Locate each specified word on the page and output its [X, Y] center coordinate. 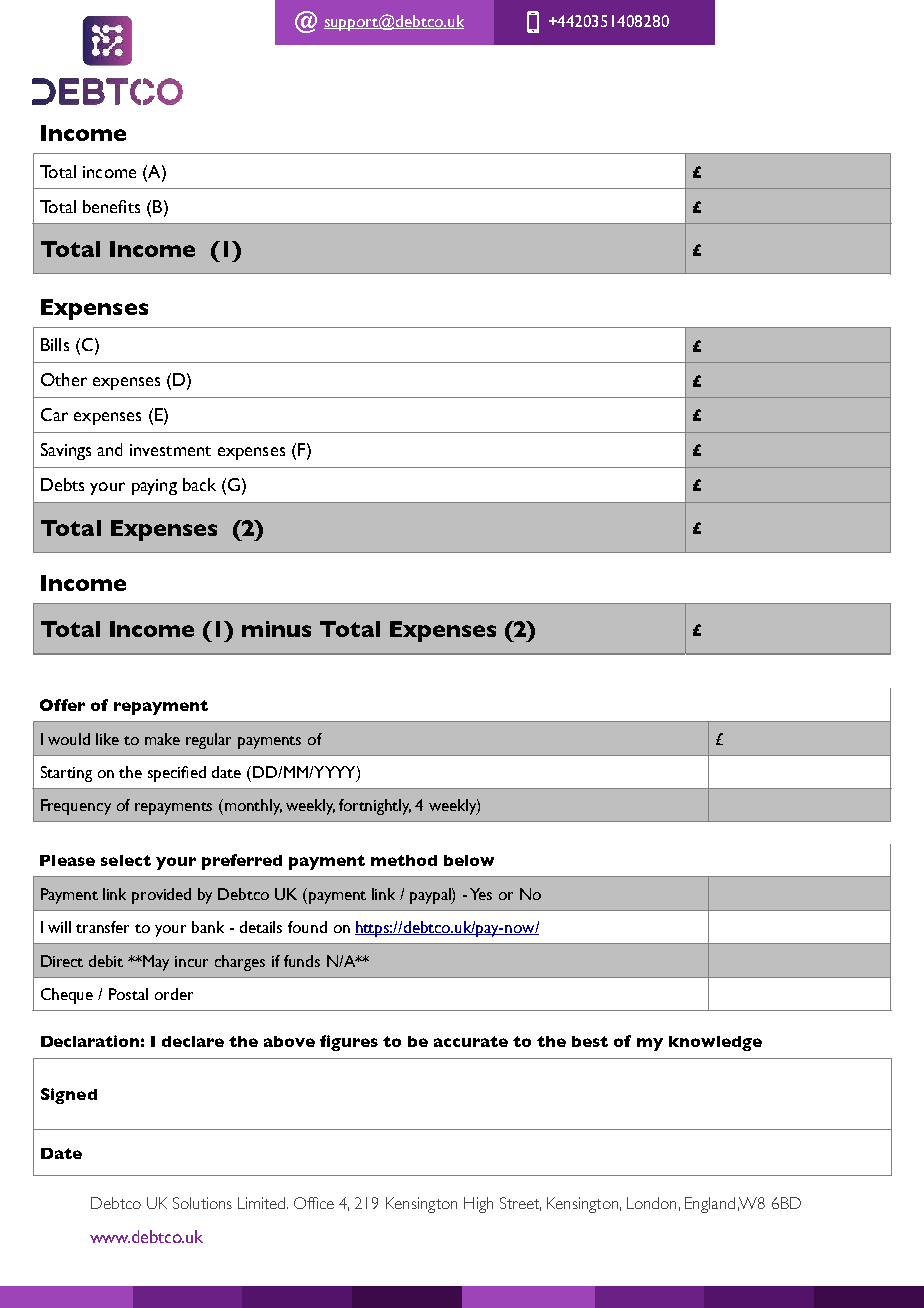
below [469, 860]
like [107, 739]
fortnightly [375, 807]
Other [64, 379]
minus [276, 629]
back [199, 484]
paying [154, 487]
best [590, 1041]
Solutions [202, 1203]
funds [302, 961]
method [404, 860]
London [651, 1203]
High [478, 1205]
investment [170, 450]
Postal [128, 994]
